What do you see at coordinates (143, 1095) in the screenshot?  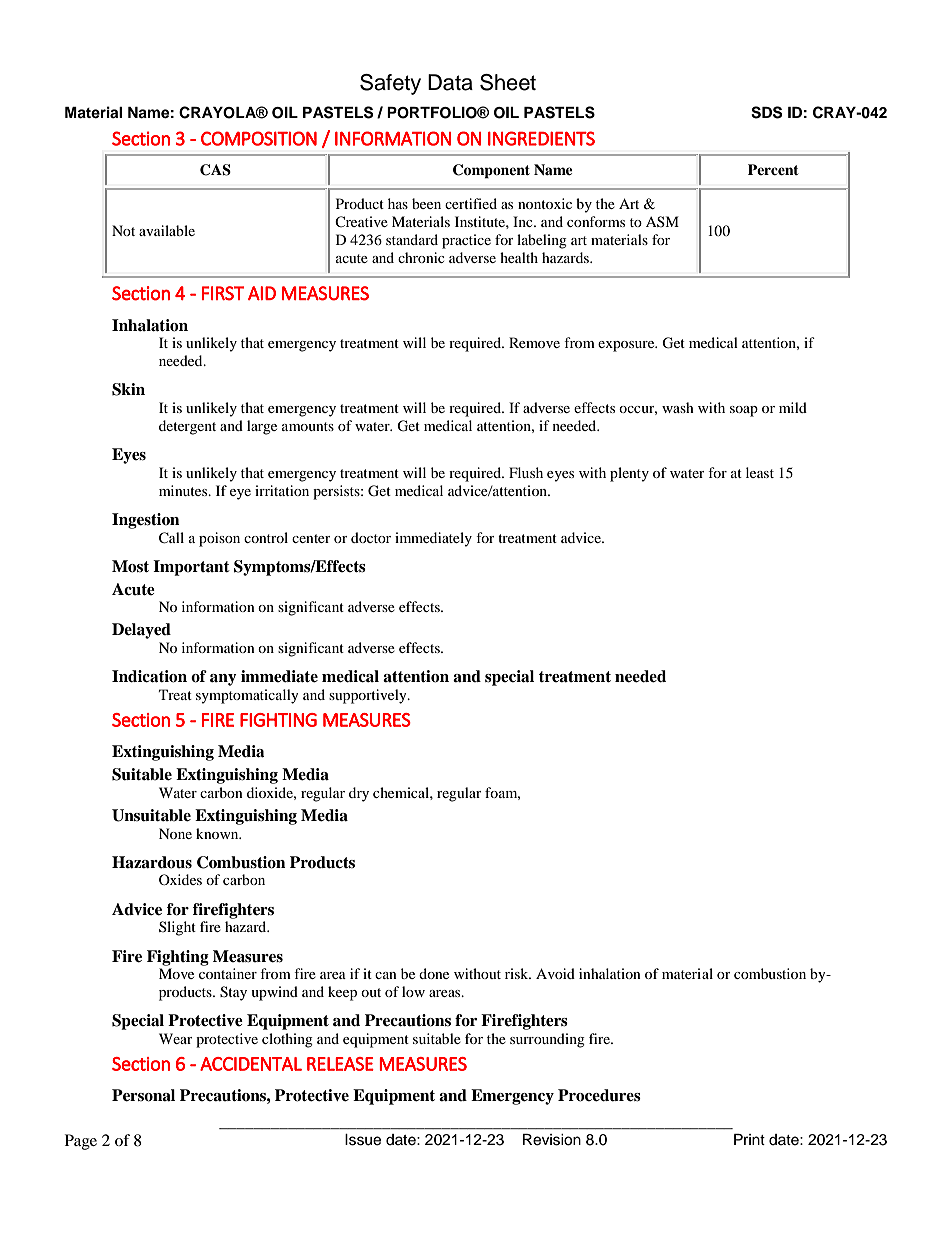 I see `Personal` at bounding box center [143, 1095].
